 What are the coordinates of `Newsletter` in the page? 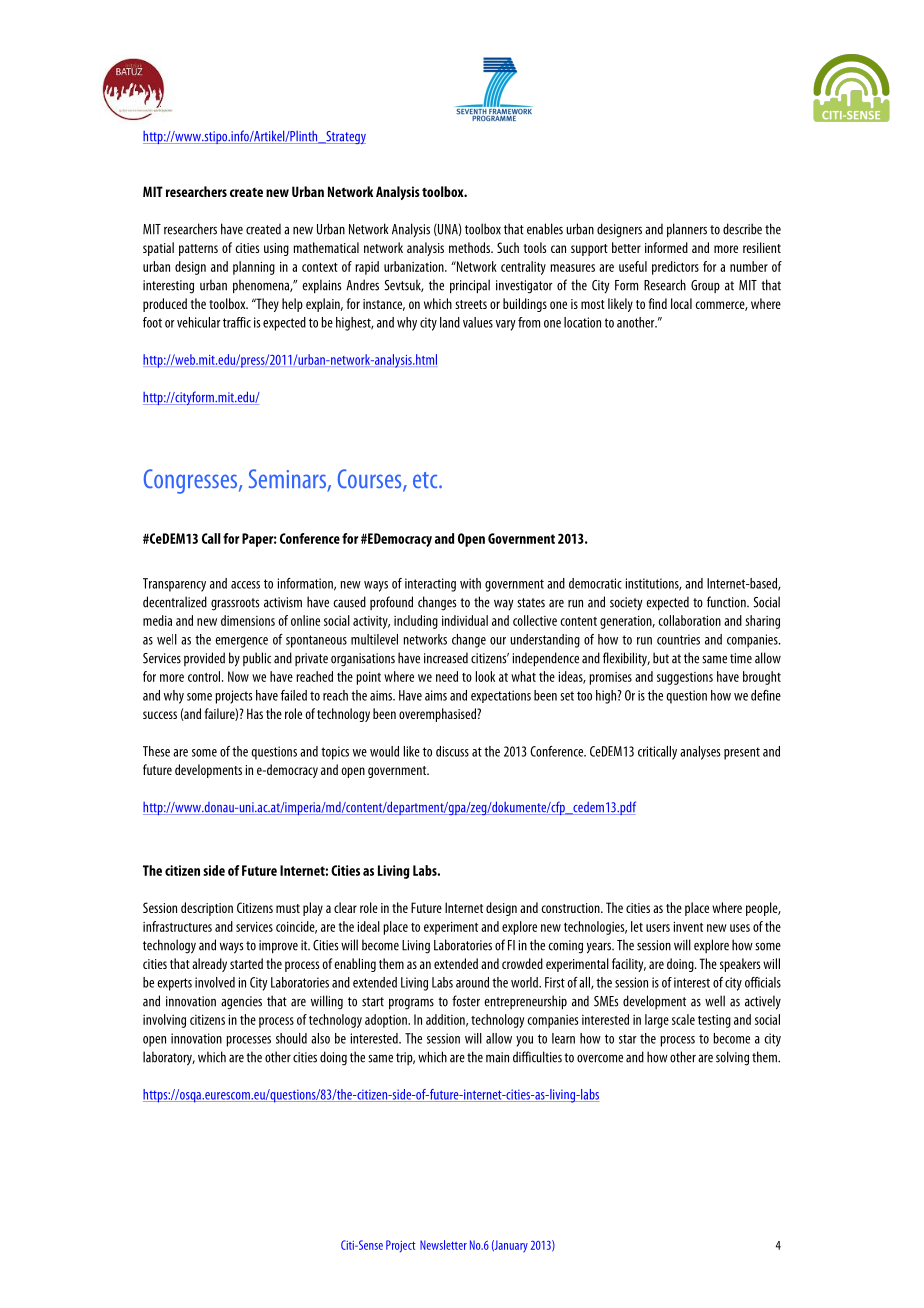 It's located at (443, 1245).
